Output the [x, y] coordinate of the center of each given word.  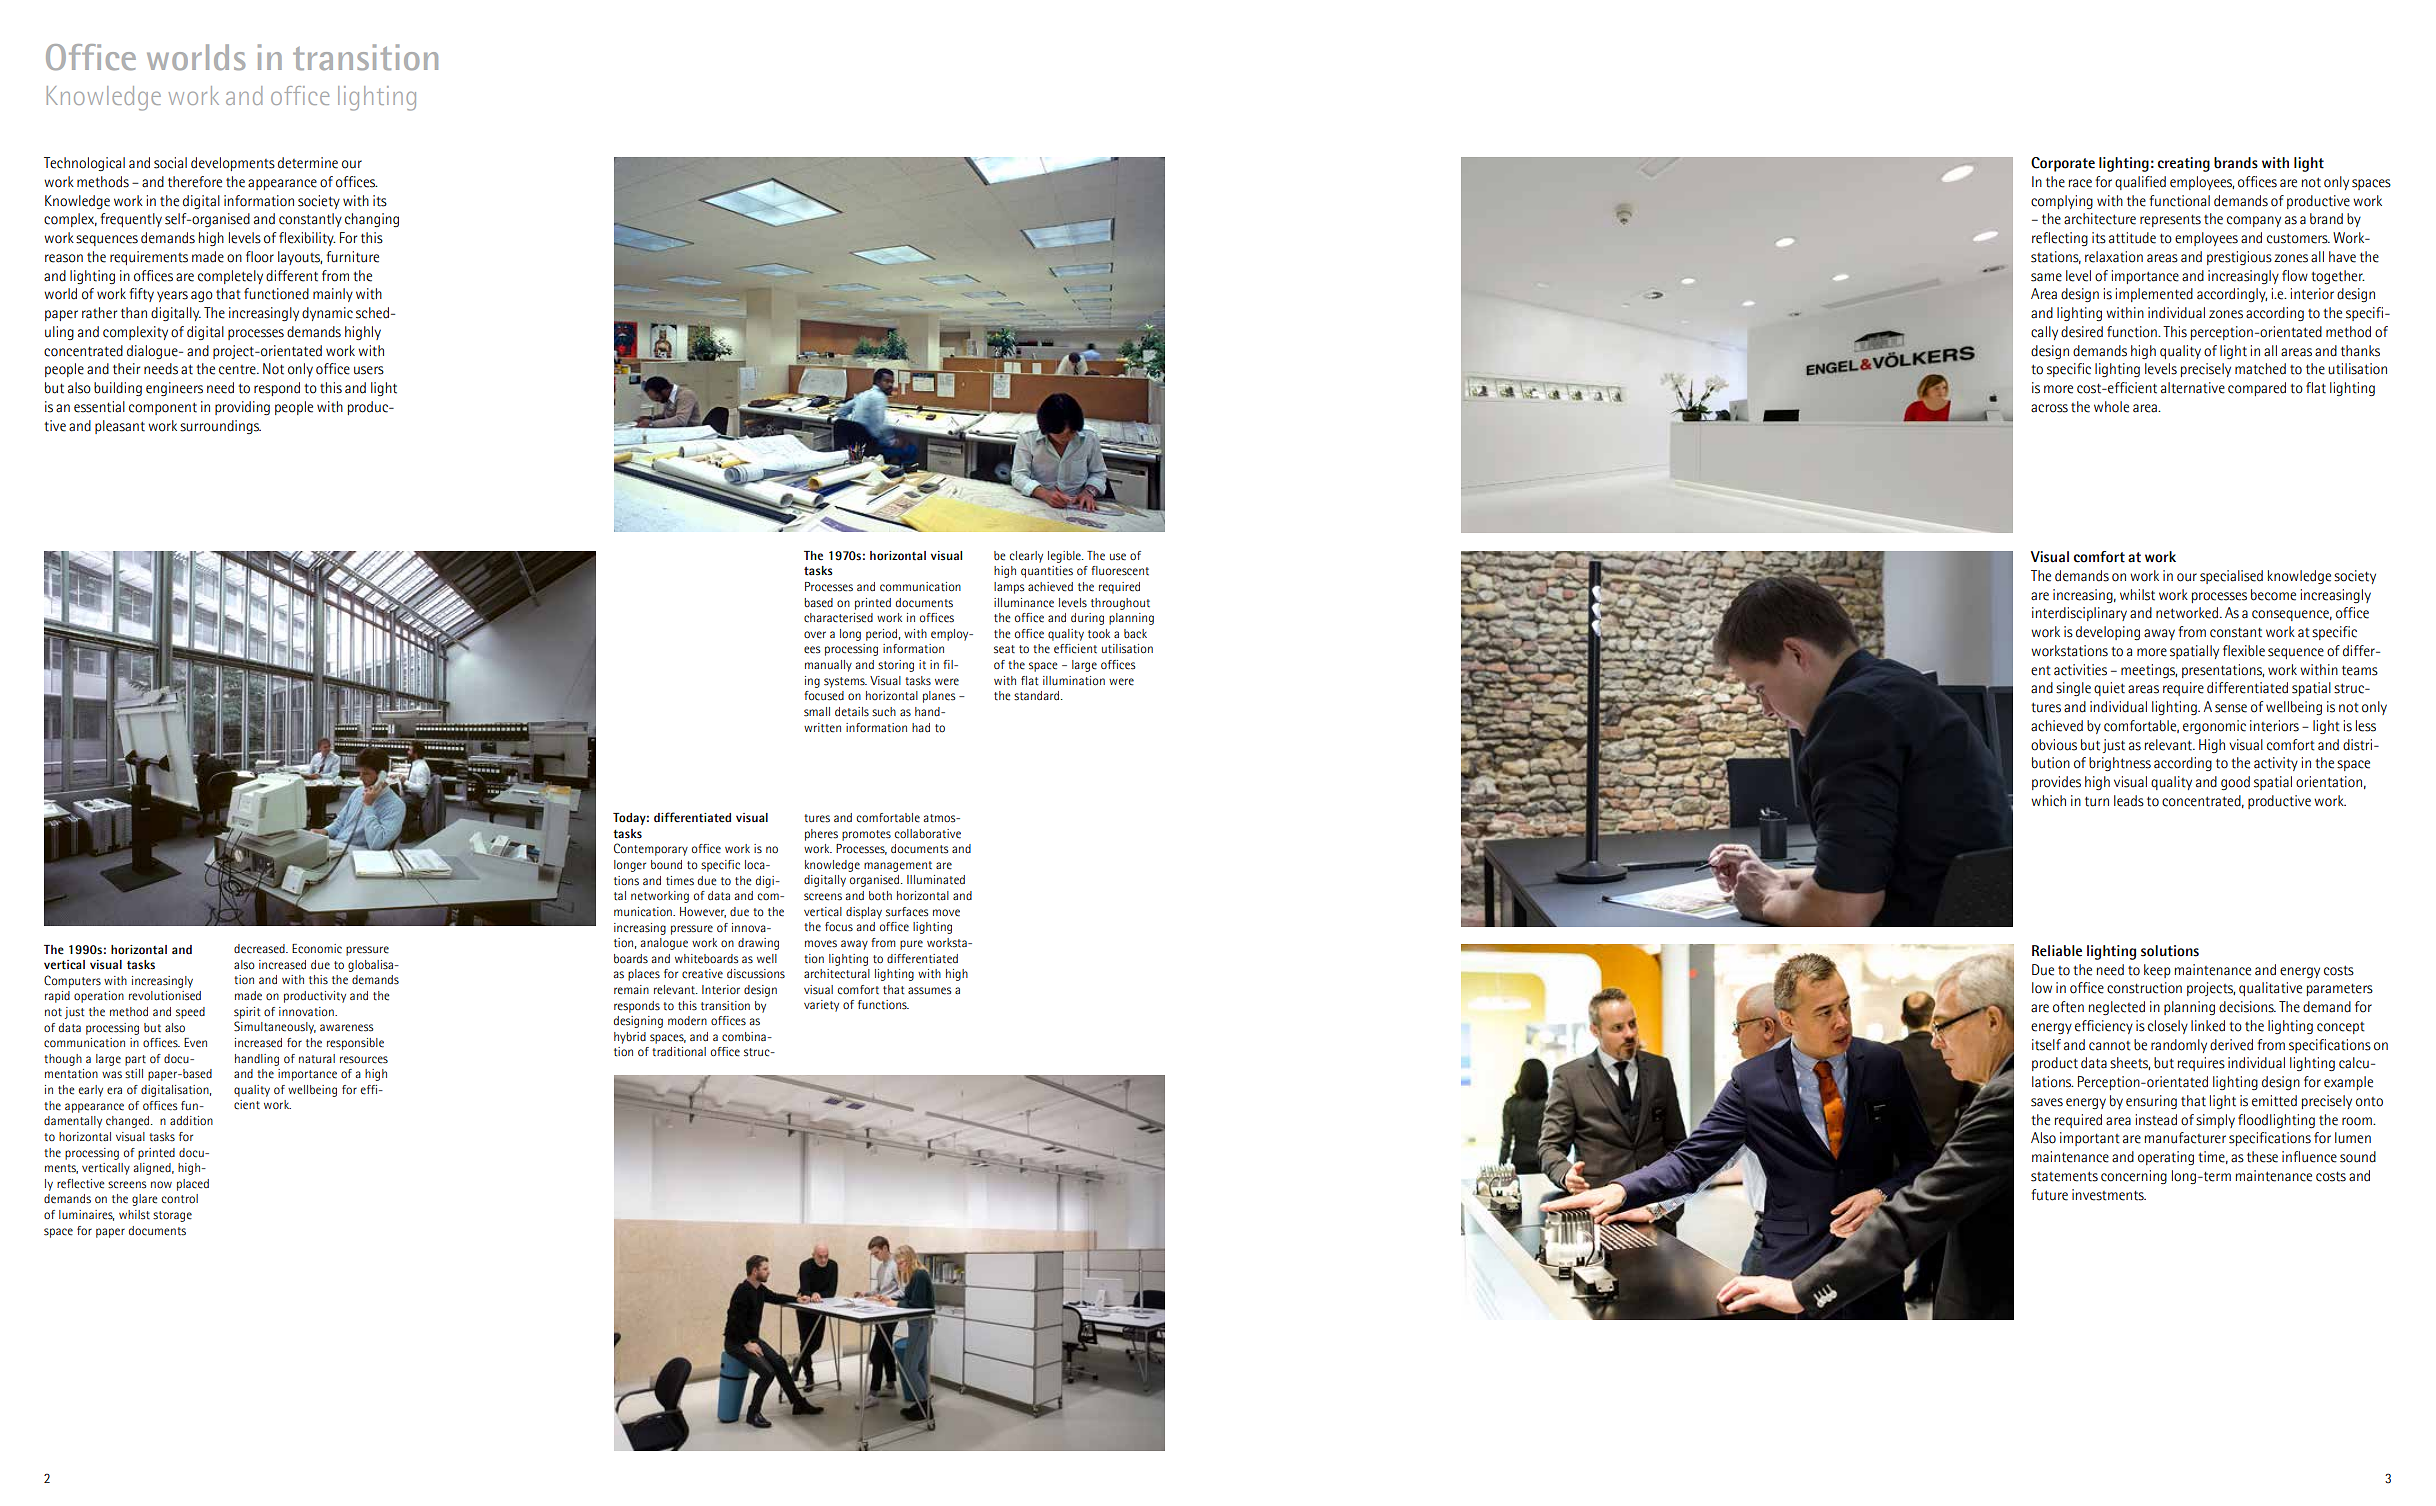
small [817, 712]
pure [911, 945]
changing [372, 220]
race [2080, 183]
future [2049, 1195]
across [2049, 408]
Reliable [2057, 951]
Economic [317, 949]
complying [2062, 202]
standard [1038, 696]
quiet [2109, 689]
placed [193, 1185]
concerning [2134, 1177]
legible [1065, 557]
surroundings [220, 427]
